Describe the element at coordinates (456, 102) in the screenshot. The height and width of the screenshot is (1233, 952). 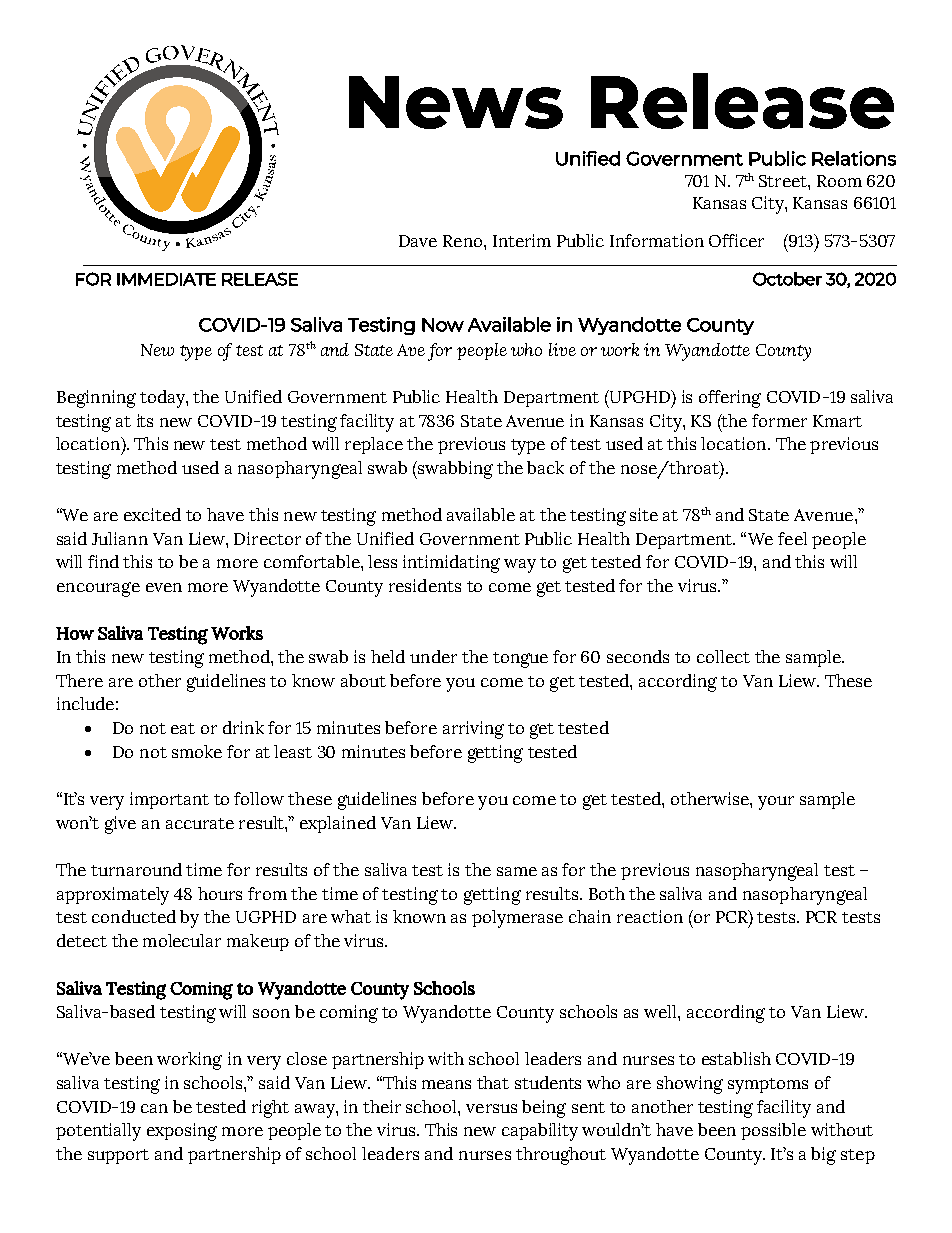
I see `News` at that location.
